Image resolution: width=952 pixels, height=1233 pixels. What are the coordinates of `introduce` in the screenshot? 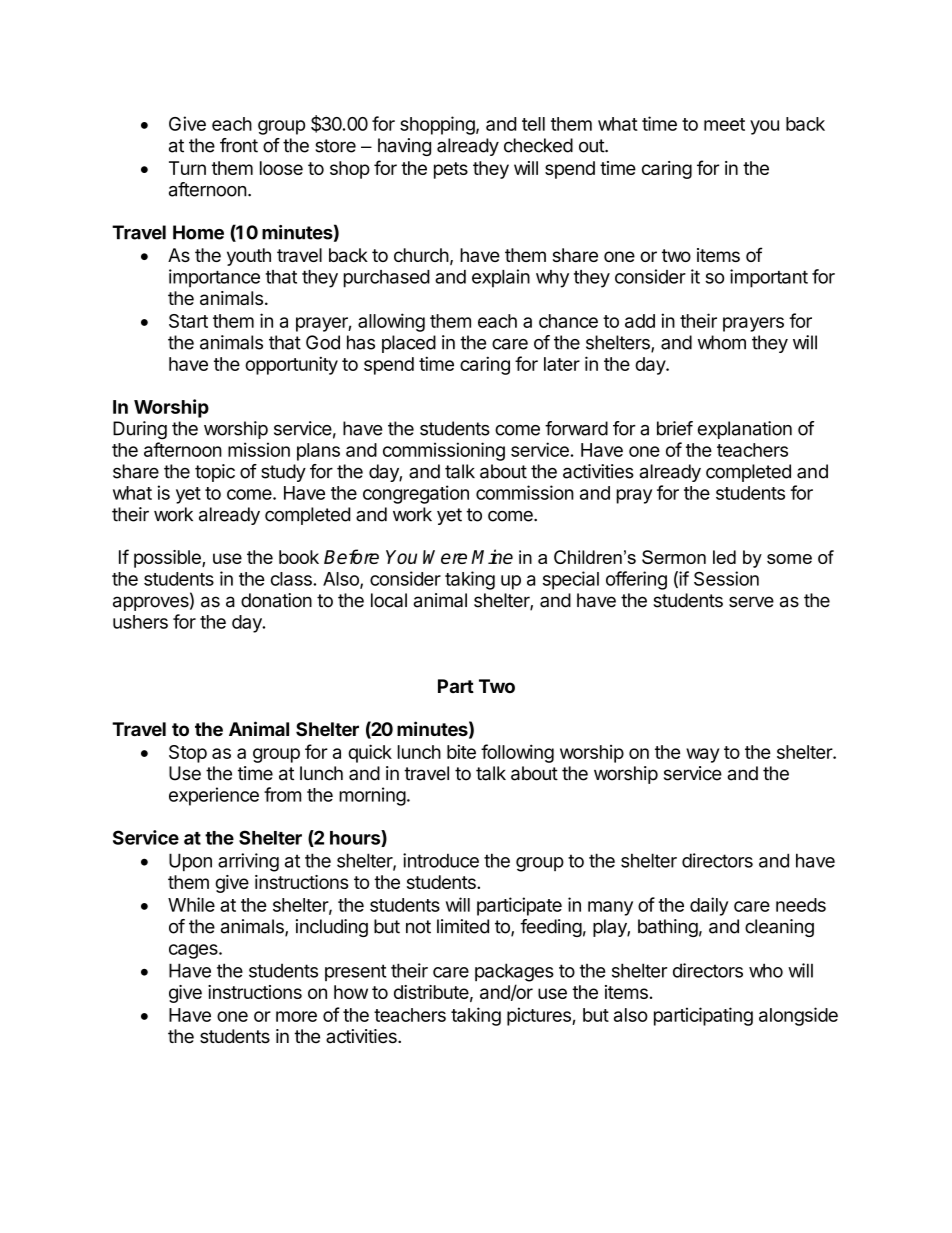 It's located at (441, 860).
